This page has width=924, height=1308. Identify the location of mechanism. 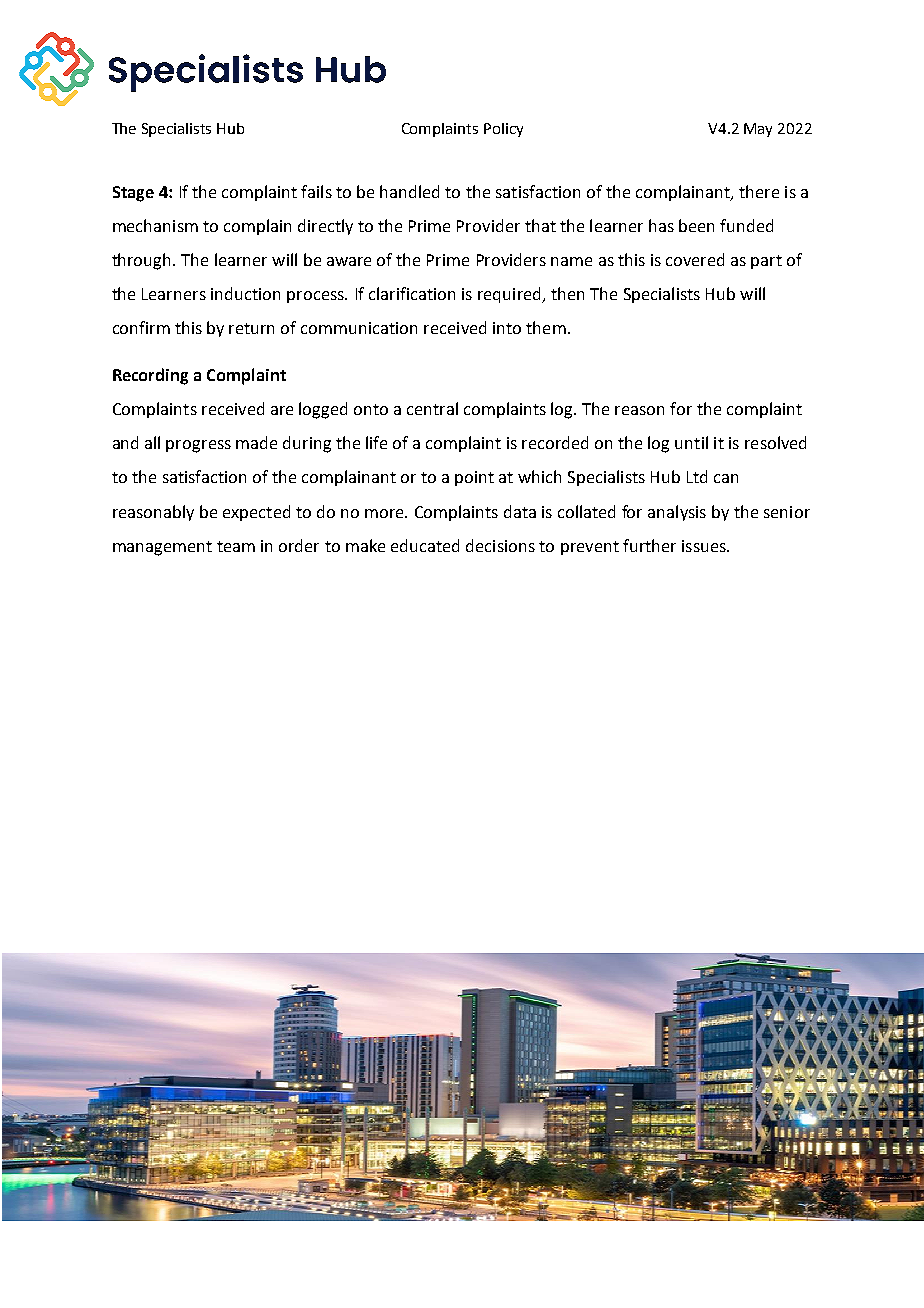
(155, 225).
